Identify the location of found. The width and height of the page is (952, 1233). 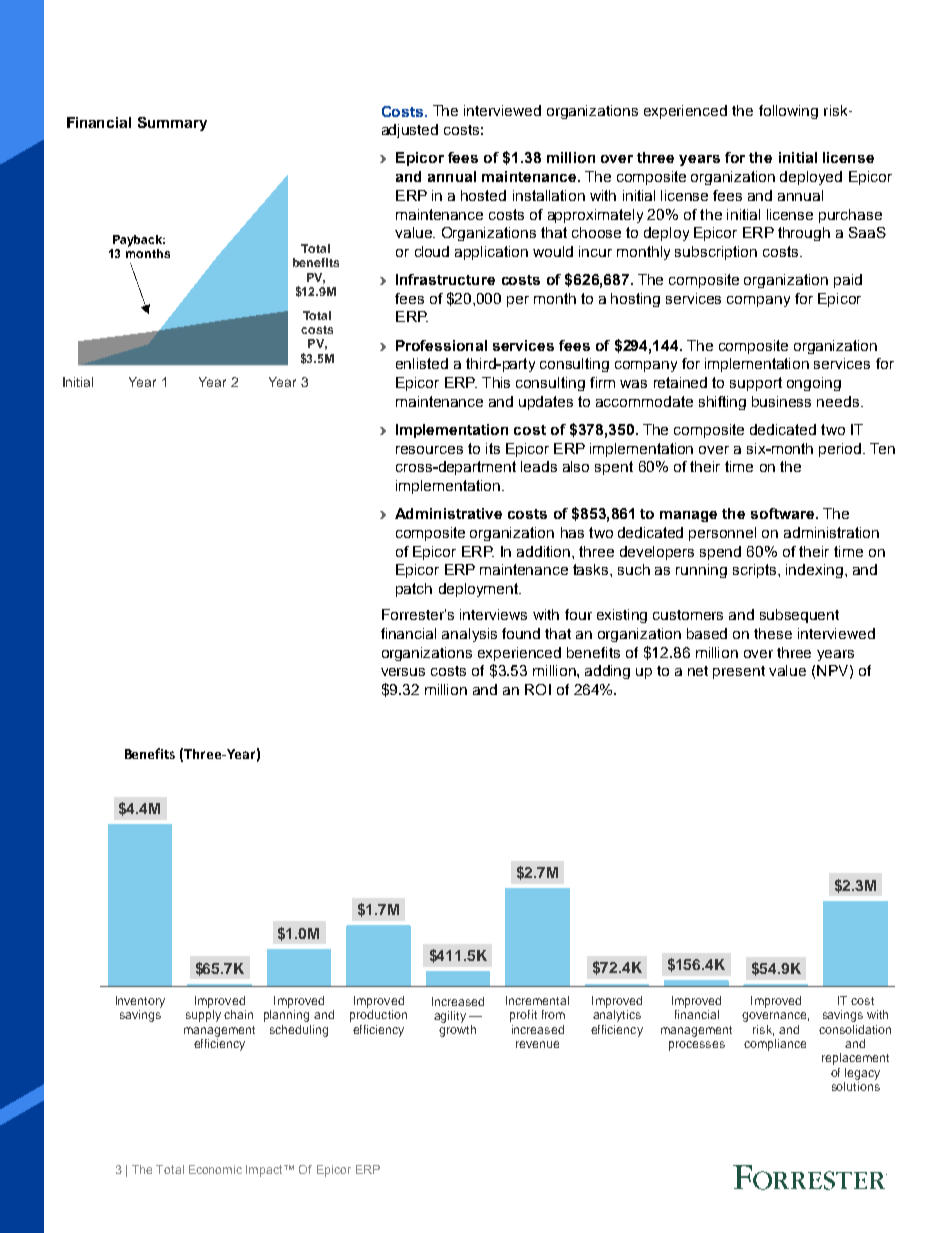
(521, 633).
